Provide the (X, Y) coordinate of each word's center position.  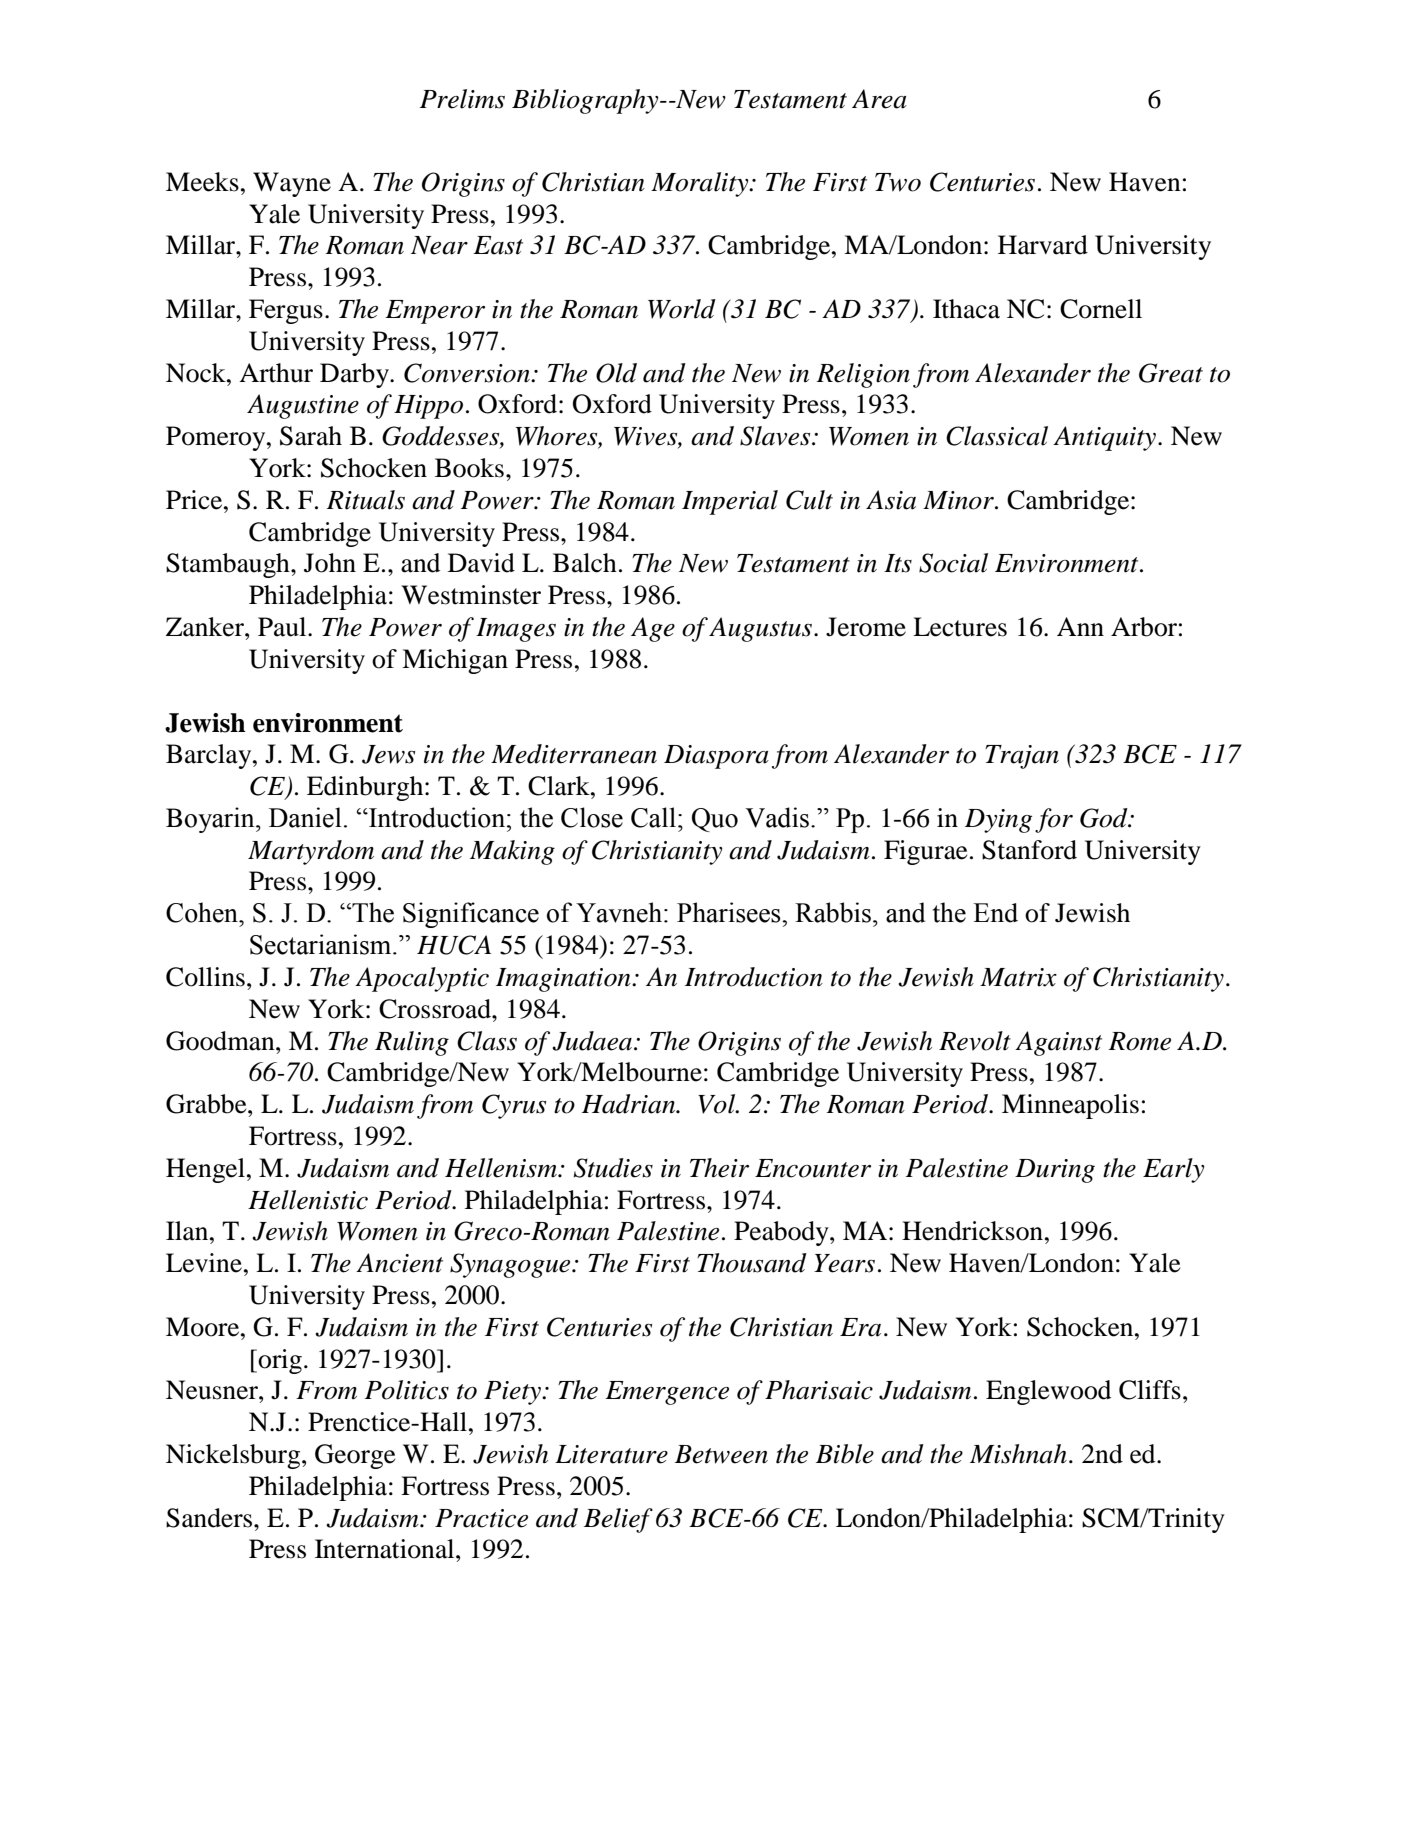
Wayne (292, 184)
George (355, 1456)
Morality (701, 184)
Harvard (1043, 245)
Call (653, 817)
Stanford (1029, 850)
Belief (618, 1520)
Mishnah (1018, 1454)
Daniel (305, 817)
